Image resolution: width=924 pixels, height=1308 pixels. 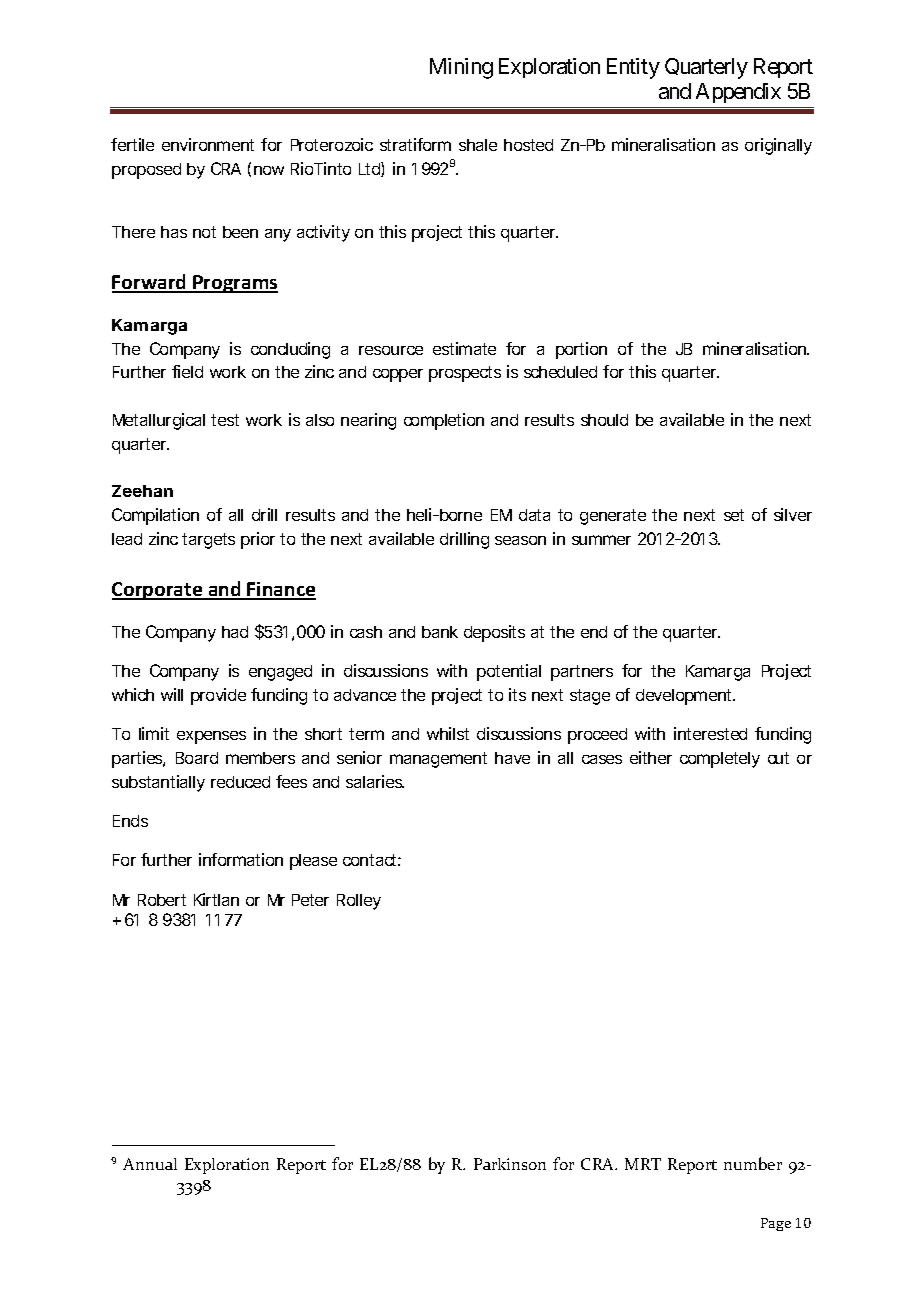 I want to click on completion, so click(x=444, y=421).
